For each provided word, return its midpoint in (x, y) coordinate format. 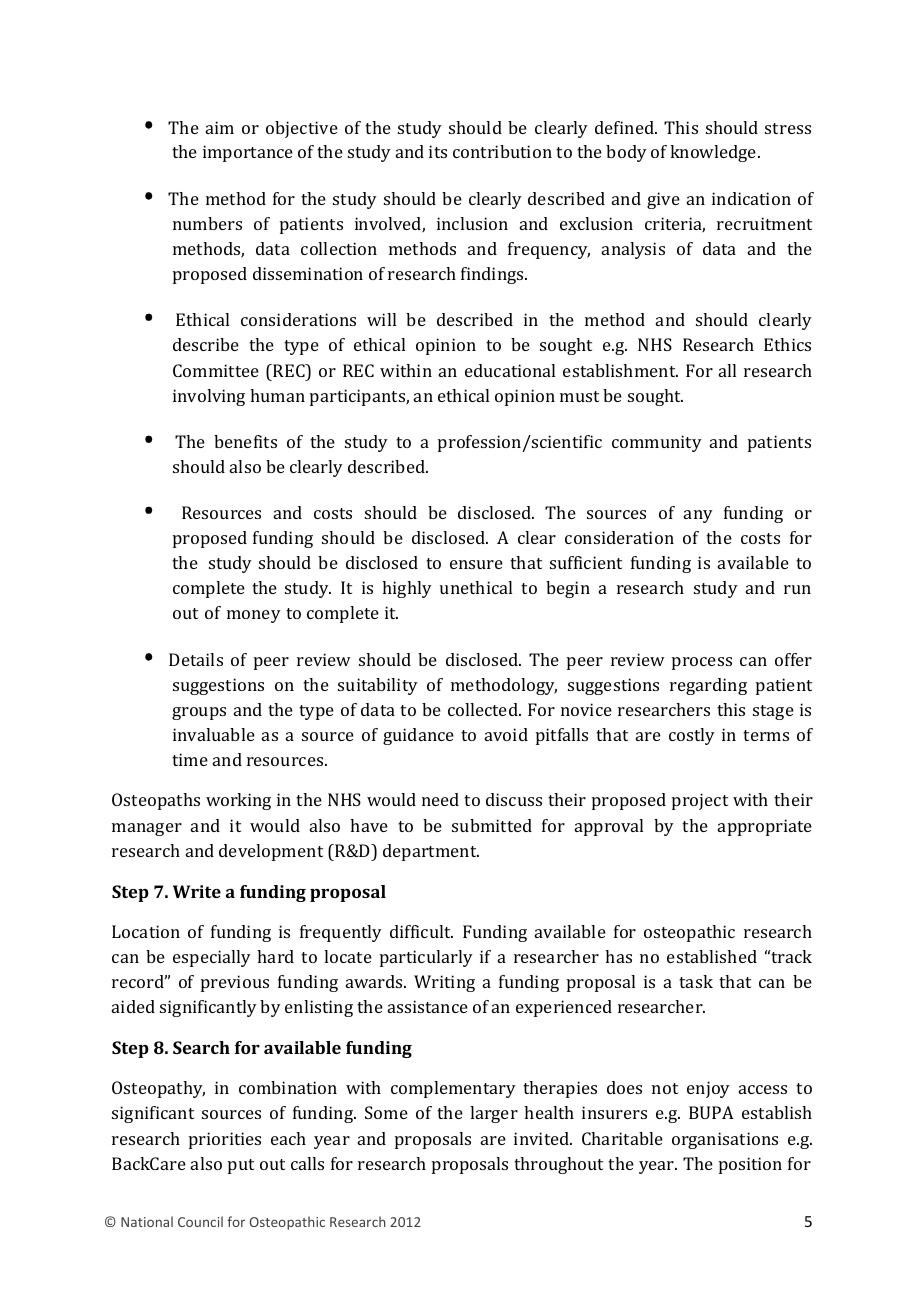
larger (494, 1114)
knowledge (714, 153)
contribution (502, 151)
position (750, 1165)
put (241, 1166)
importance (248, 153)
